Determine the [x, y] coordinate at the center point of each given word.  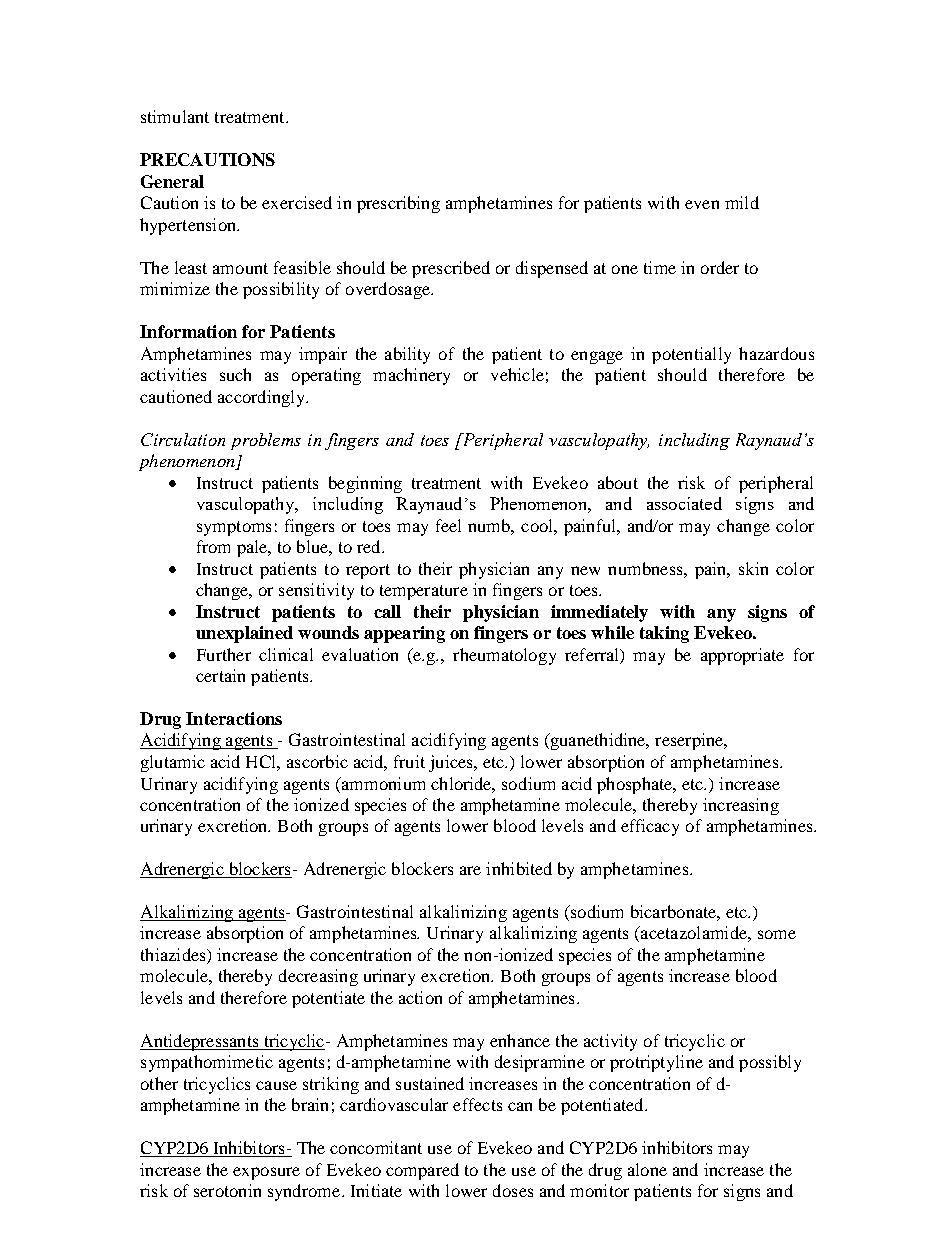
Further [224, 654]
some [777, 934]
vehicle [517, 374]
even [702, 204]
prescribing [398, 204]
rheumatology [504, 656]
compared [422, 1171]
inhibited [519, 868]
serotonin [227, 1190]
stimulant [175, 116]
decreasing [318, 977]
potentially [691, 355]
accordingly [262, 398]
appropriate [742, 656]
